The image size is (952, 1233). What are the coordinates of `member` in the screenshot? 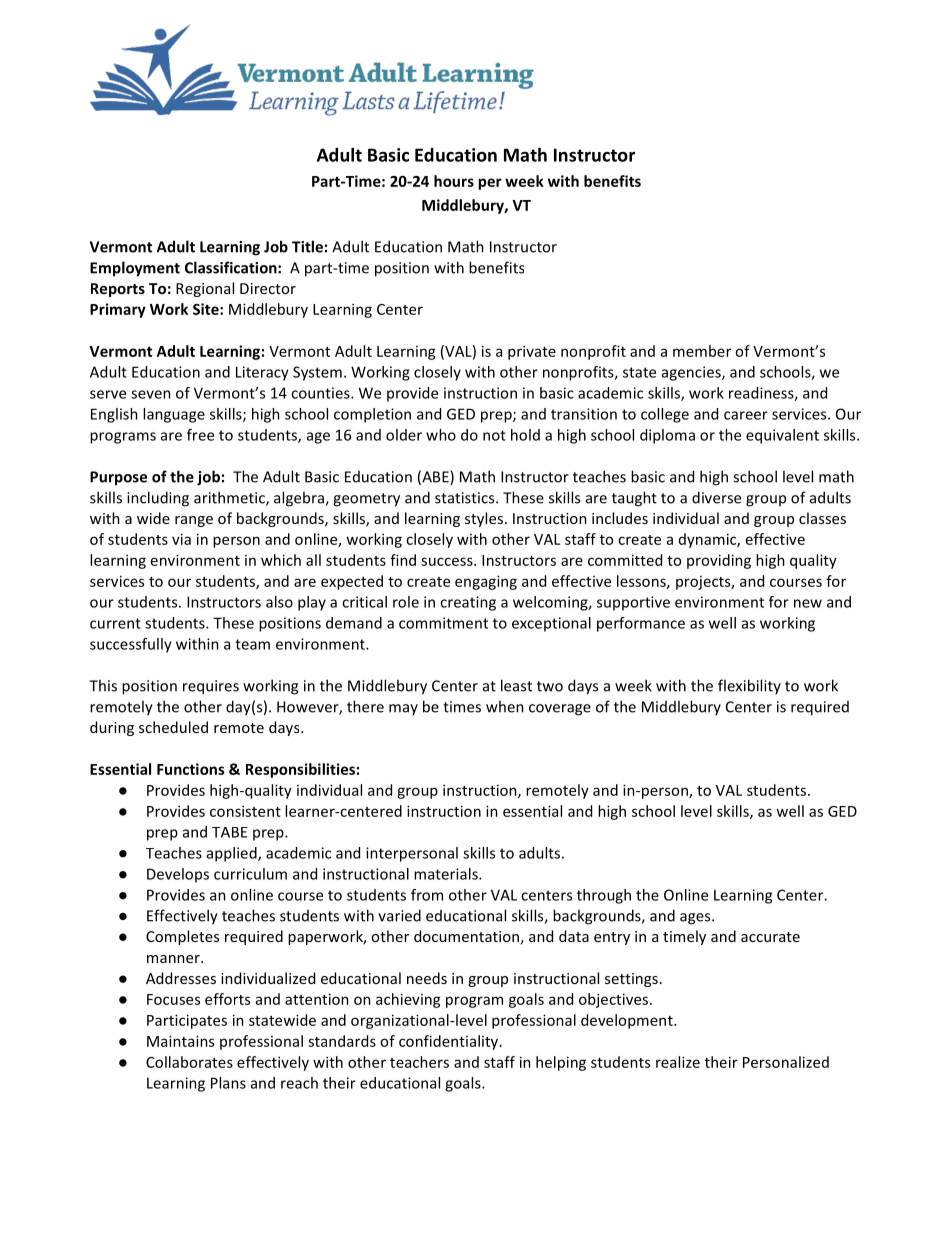 It's located at (702, 351).
